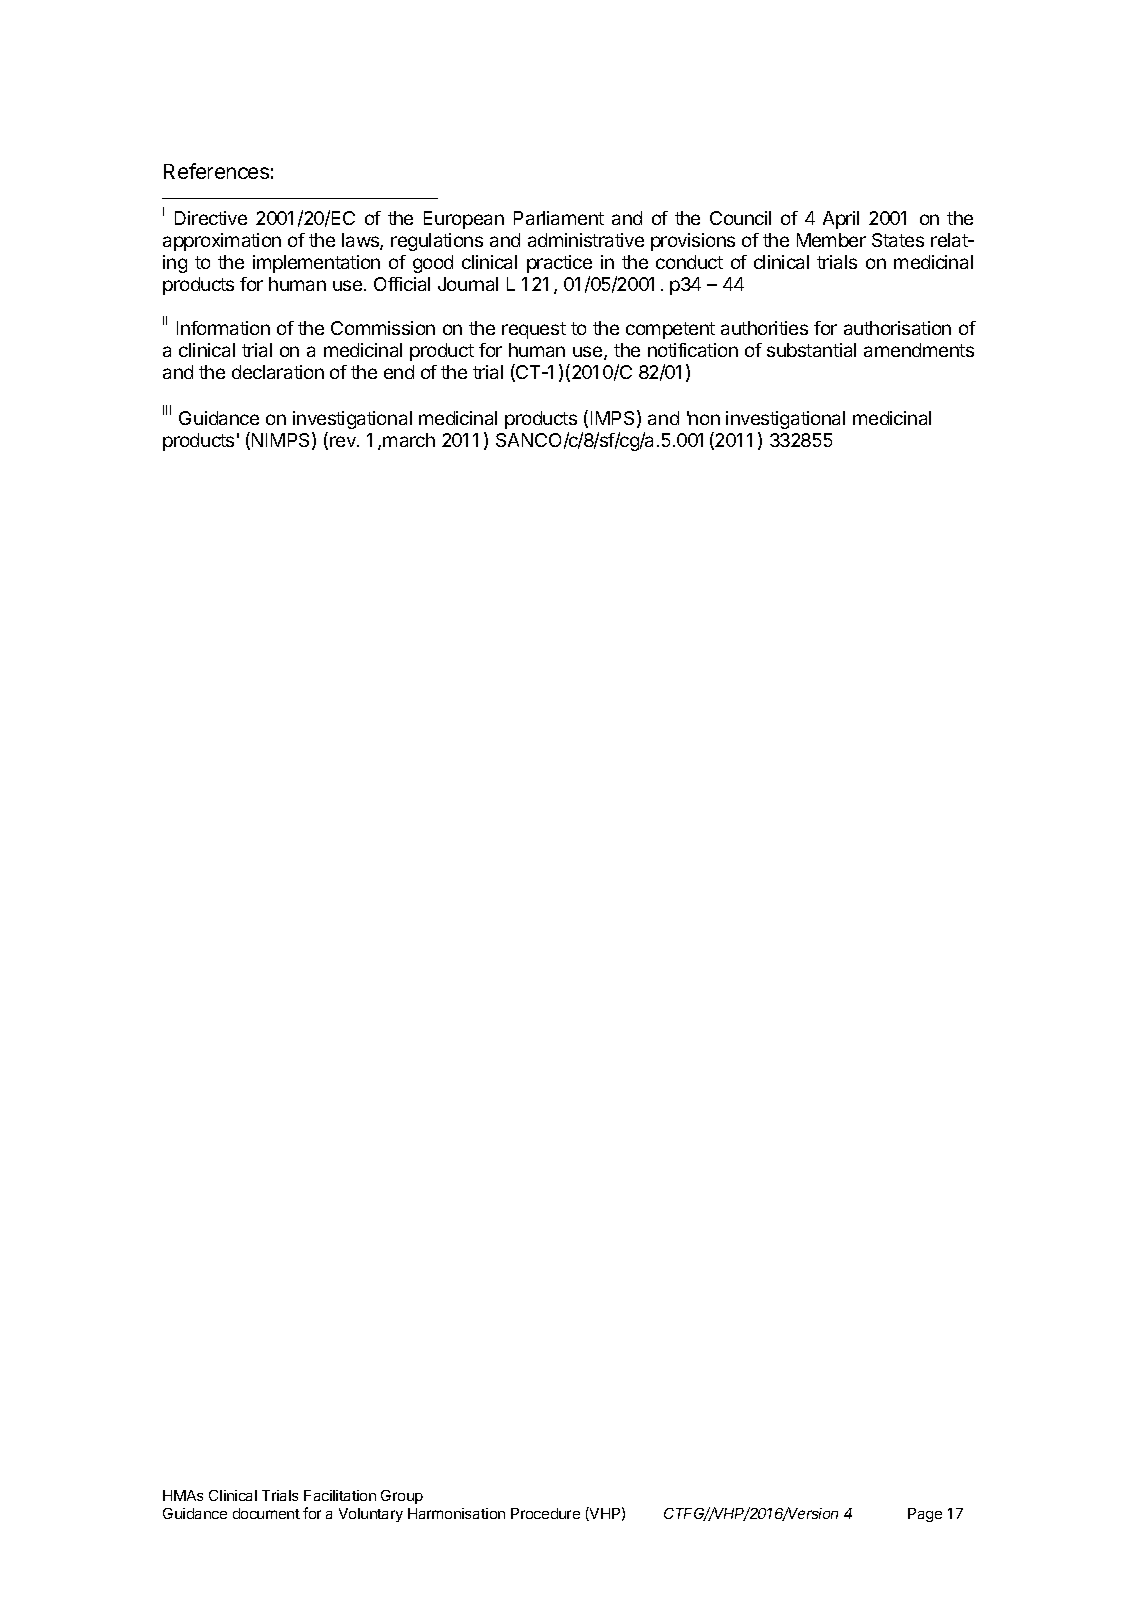 Image resolution: width=1137 pixels, height=1609 pixels. I want to click on Group, so click(402, 1497).
